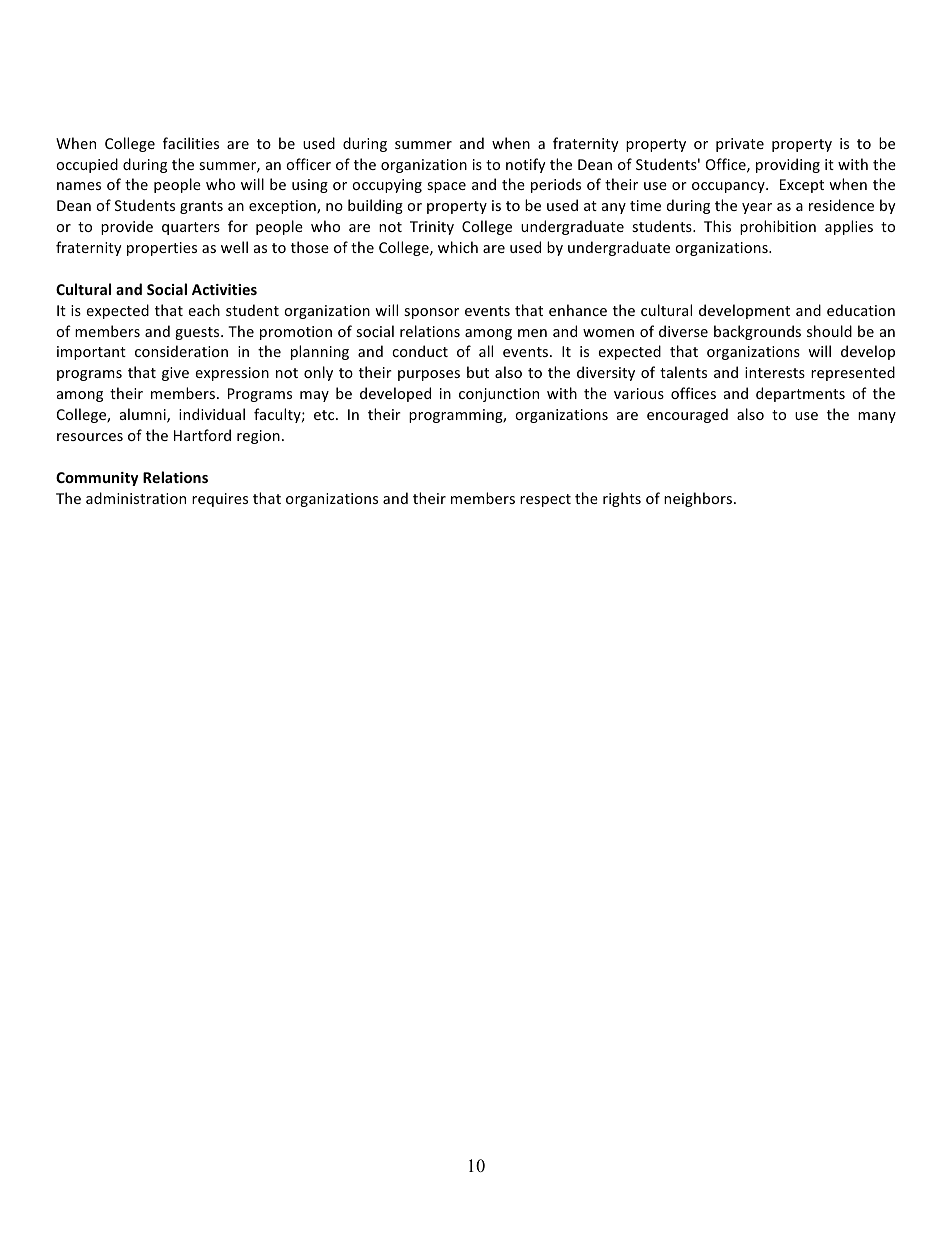 This screenshot has width=952, height=1233. Describe the element at coordinates (191, 228) in the screenshot. I see `quarters` at that location.
